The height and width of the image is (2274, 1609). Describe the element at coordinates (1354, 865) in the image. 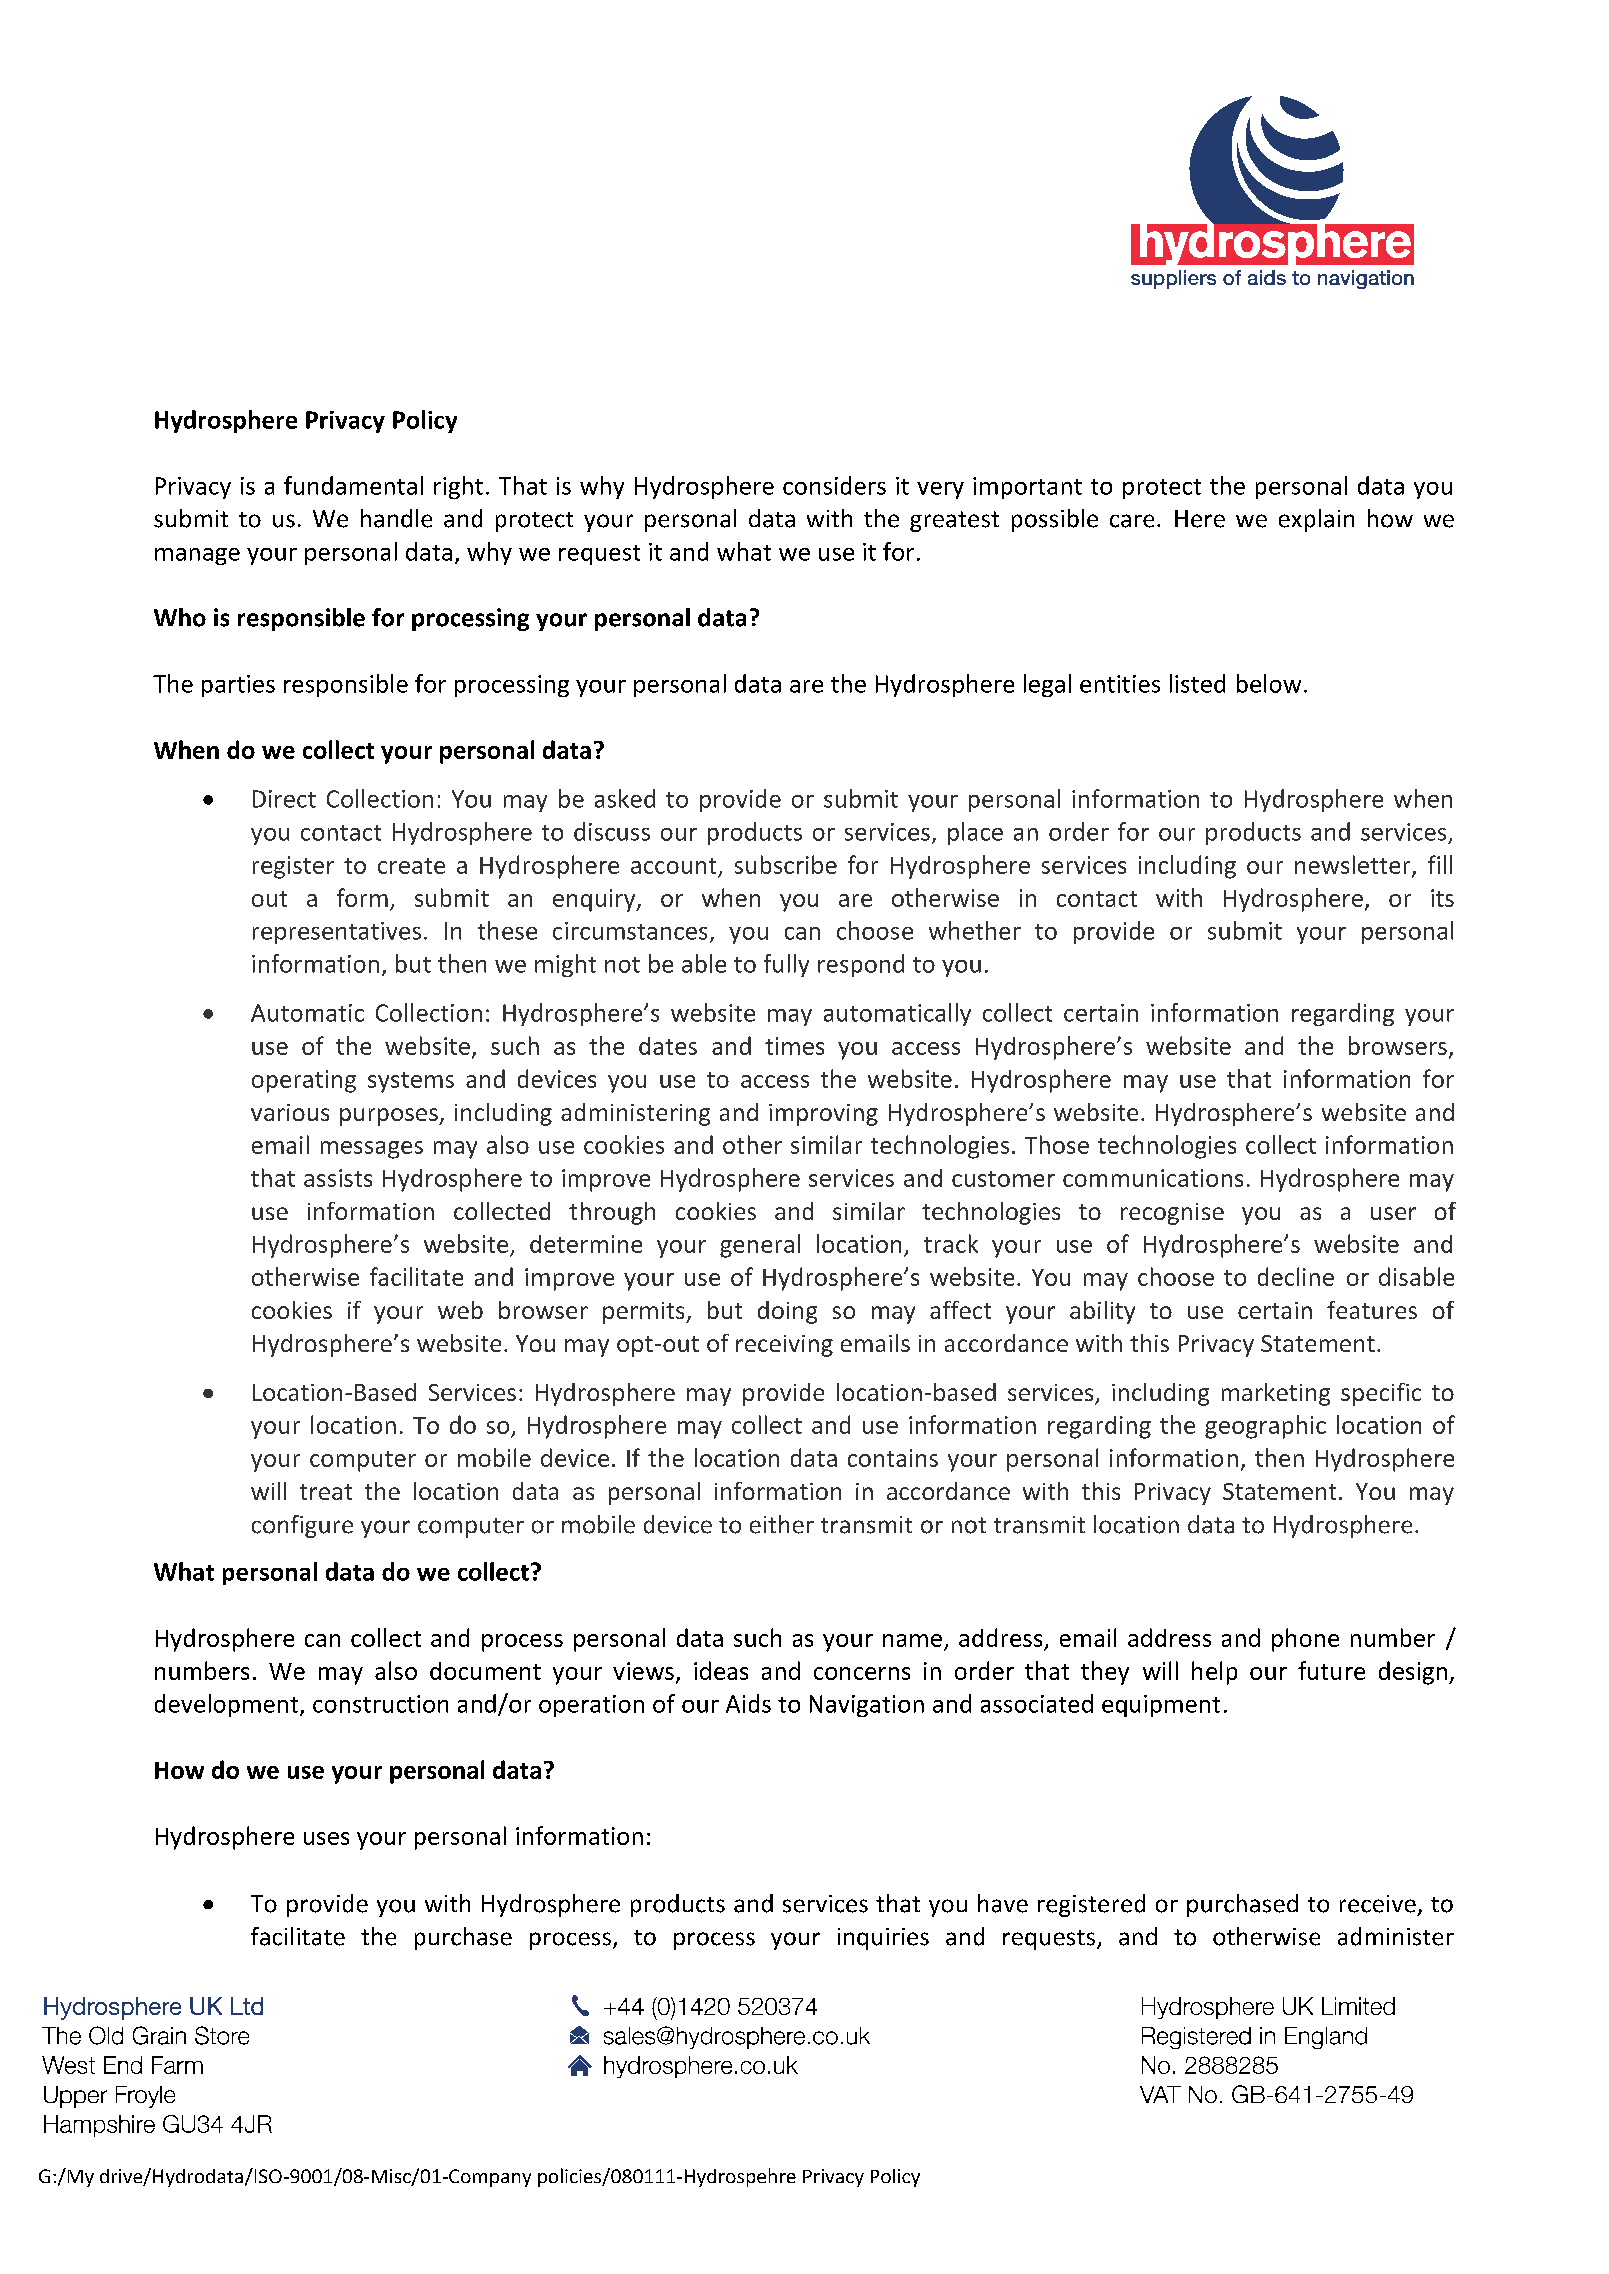

I see `newsletter` at that location.
